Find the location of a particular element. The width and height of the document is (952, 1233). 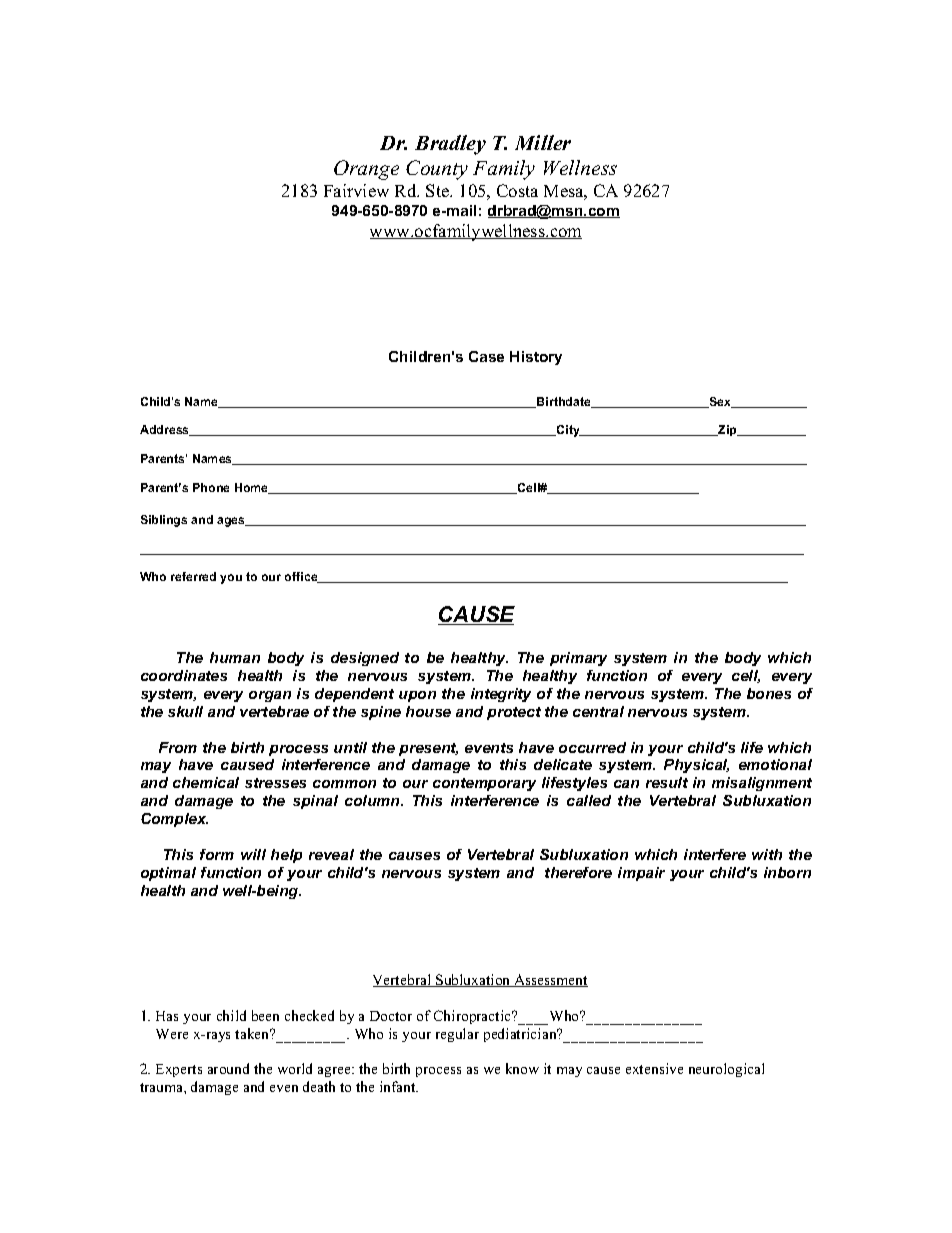

will is located at coordinates (253, 854).
